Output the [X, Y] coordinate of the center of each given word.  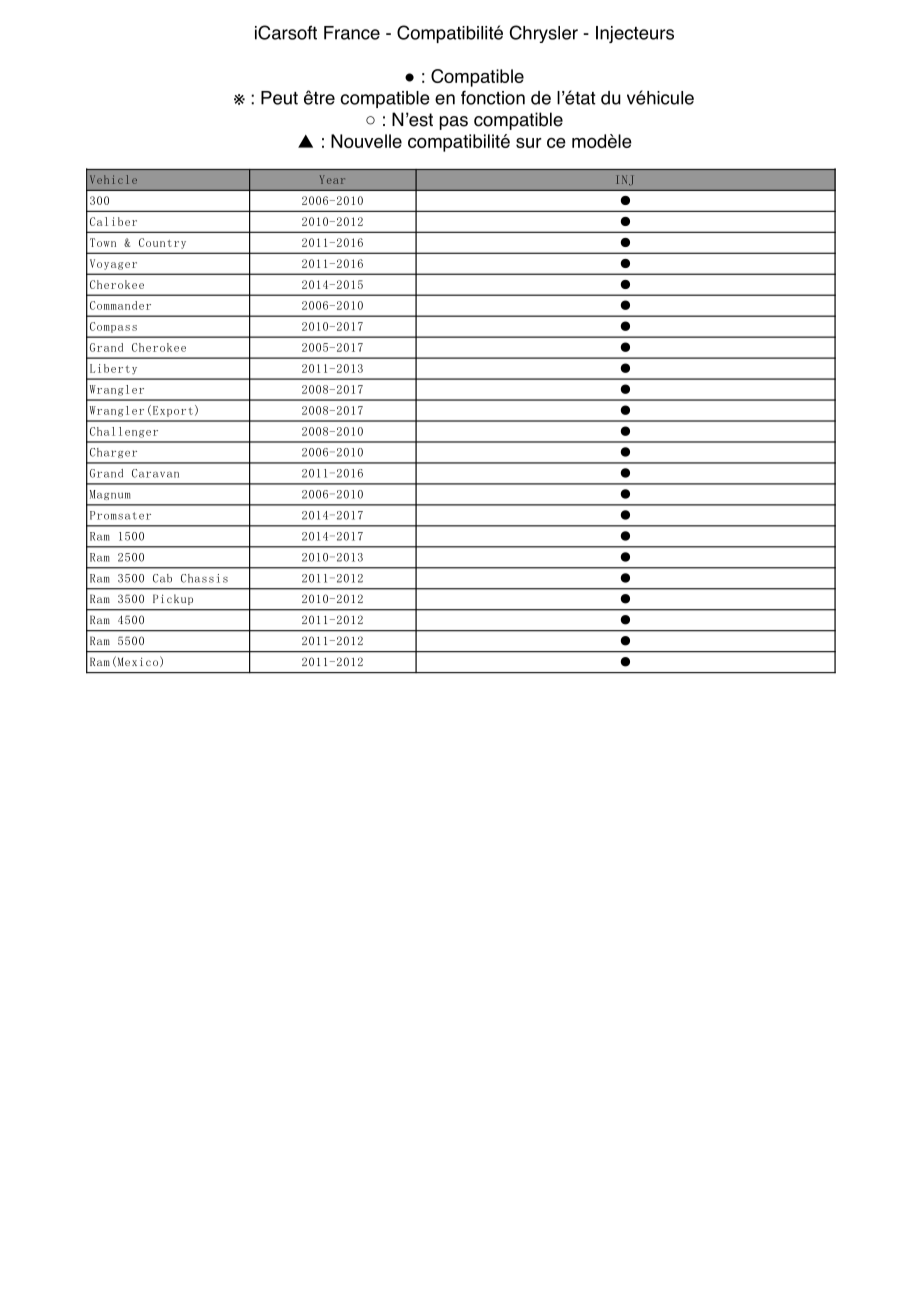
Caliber [113, 221]
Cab [162, 578]
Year [332, 179]
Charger [113, 453]
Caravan [155, 473]
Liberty [113, 369]
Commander [120, 305]
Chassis [204, 578]
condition [546, 118]
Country [162, 243]
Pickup [173, 599]
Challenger [124, 432]
